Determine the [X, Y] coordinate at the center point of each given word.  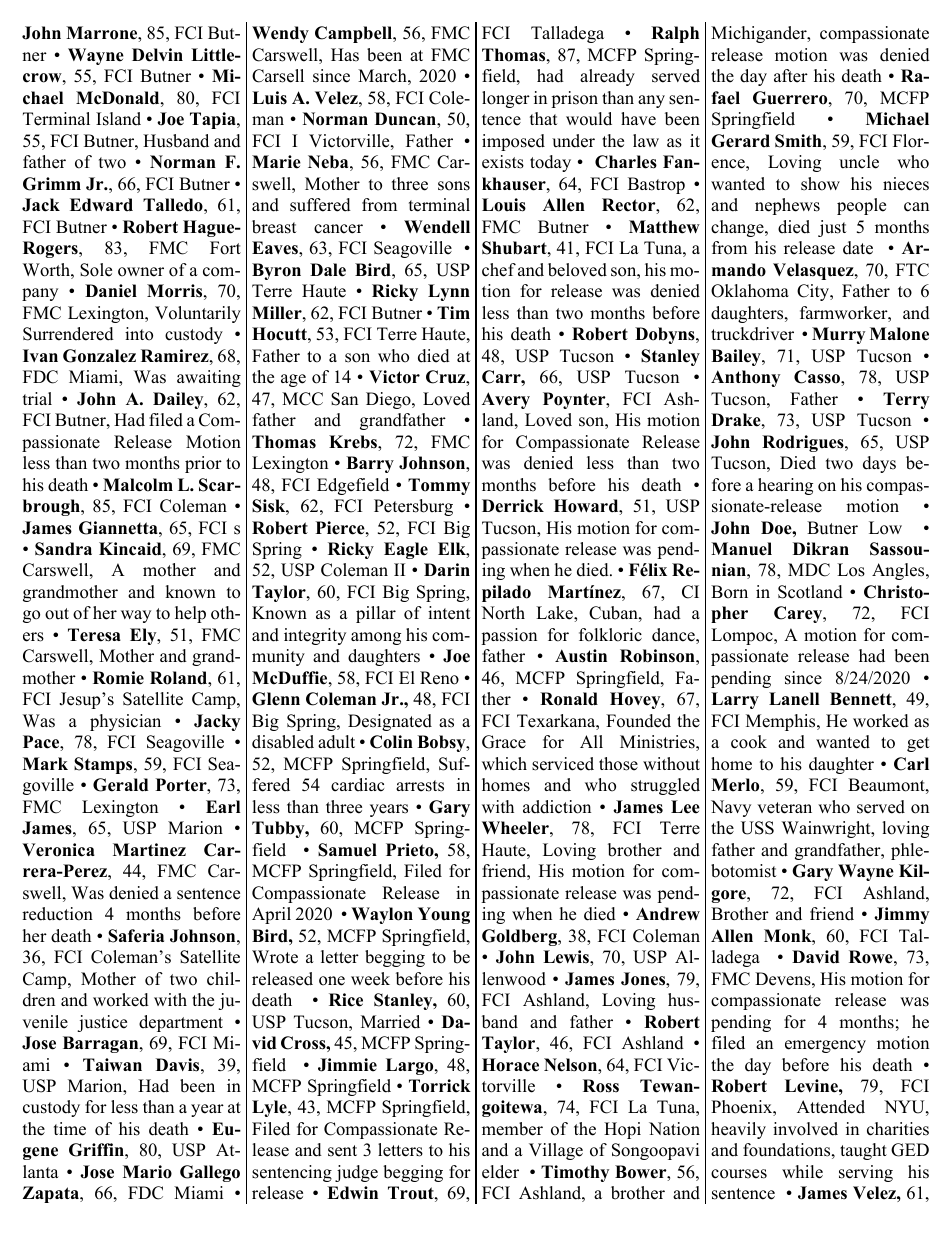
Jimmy [901, 915]
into [139, 334]
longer [506, 99]
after [791, 76]
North [503, 613]
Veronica [58, 850]
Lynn [449, 292]
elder [500, 1172]
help [190, 614]
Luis [269, 98]
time [70, 1129]
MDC [809, 570]
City [814, 292]
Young [444, 915]
